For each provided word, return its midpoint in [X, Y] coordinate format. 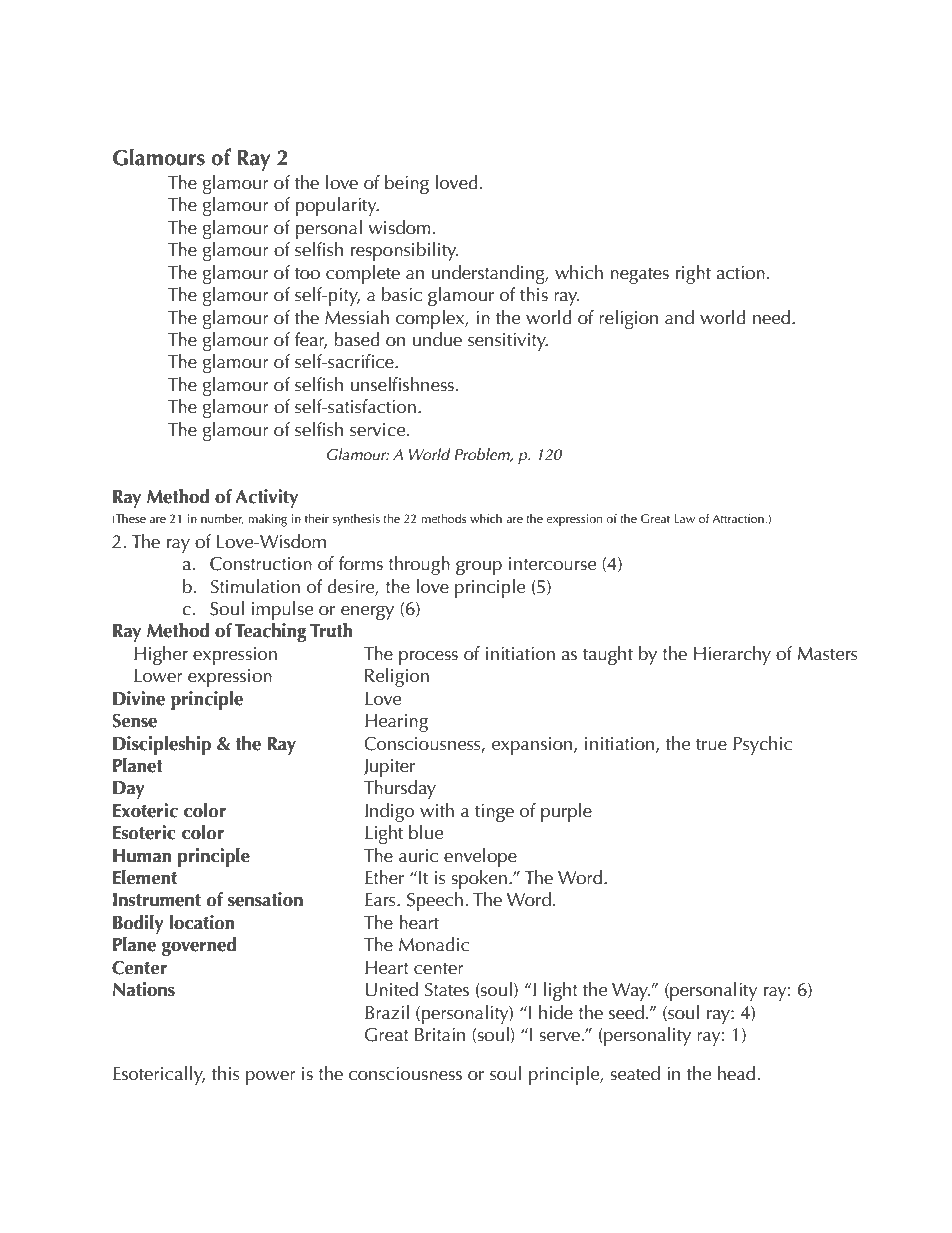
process [428, 658]
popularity [337, 206]
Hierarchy [732, 655]
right [693, 274]
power [271, 1078]
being [407, 184]
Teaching [271, 632]
